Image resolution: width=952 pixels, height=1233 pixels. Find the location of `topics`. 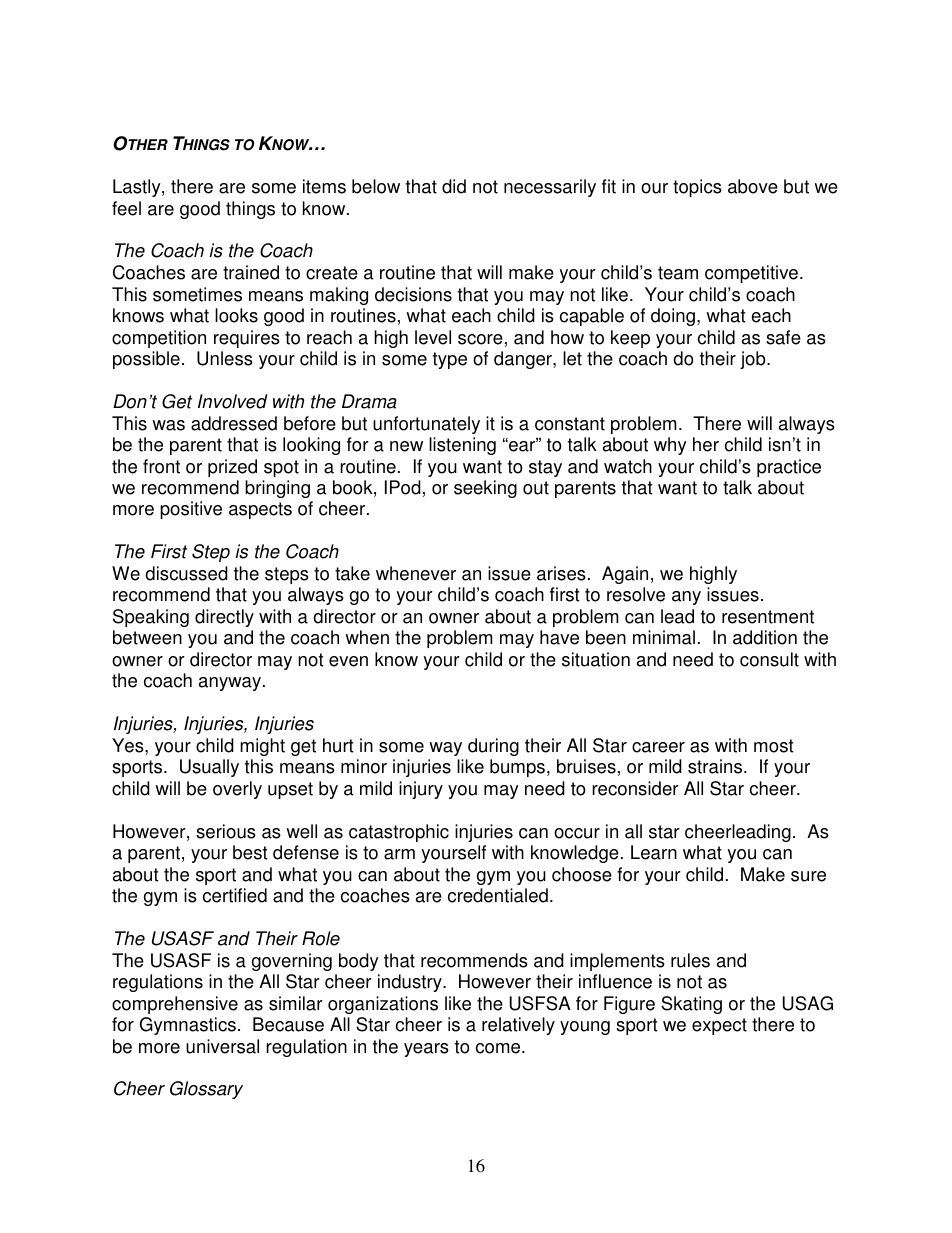

topics is located at coordinates (697, 188).
